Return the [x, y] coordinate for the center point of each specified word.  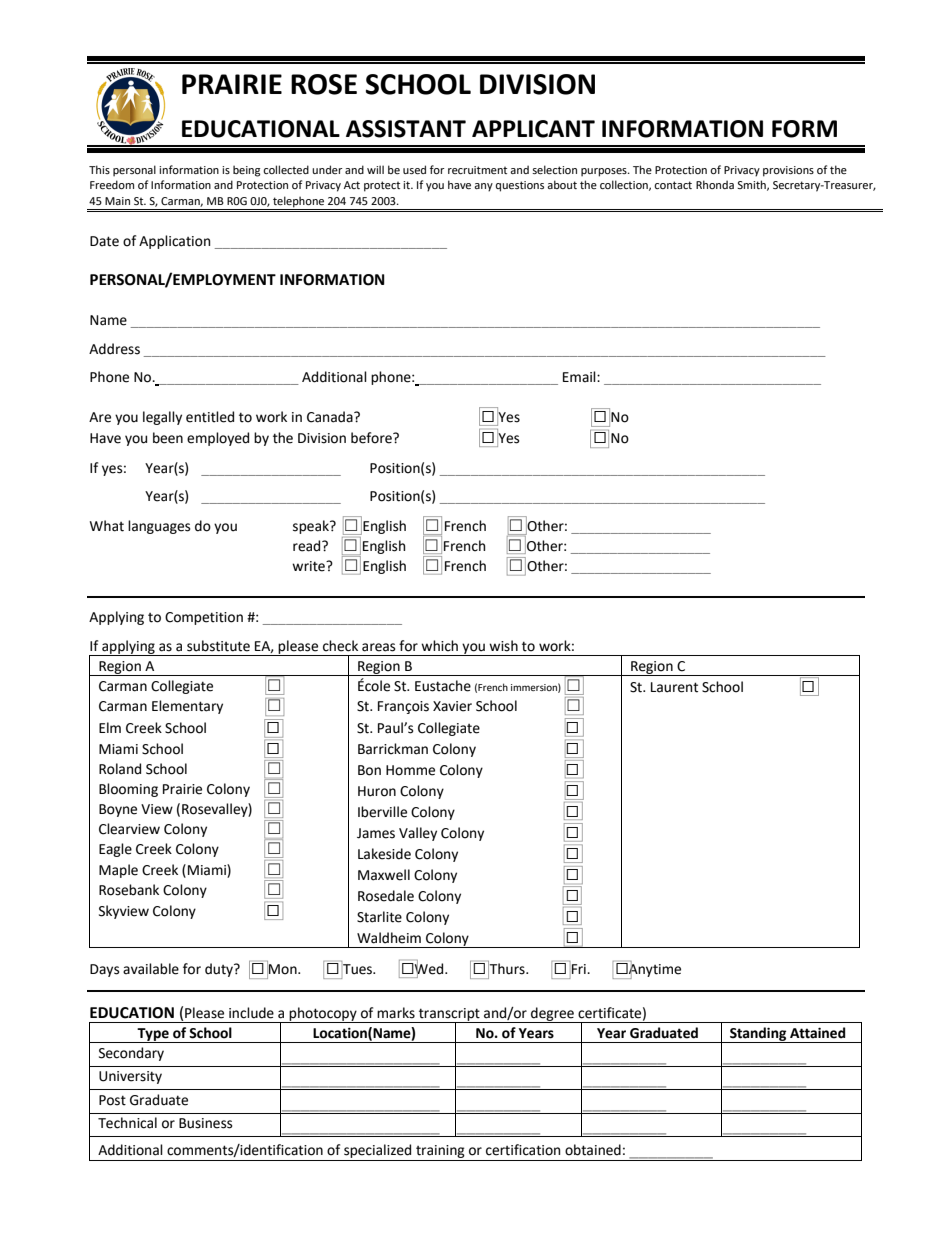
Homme [410, 770]
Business [205, 1123]
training [440, 1151]
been [168, 438]
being [246, 171]
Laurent [674, 687]
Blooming [128, 790]
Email [580, 376]
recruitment [477, 170]
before [372, 438]
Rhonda [715, 184]
